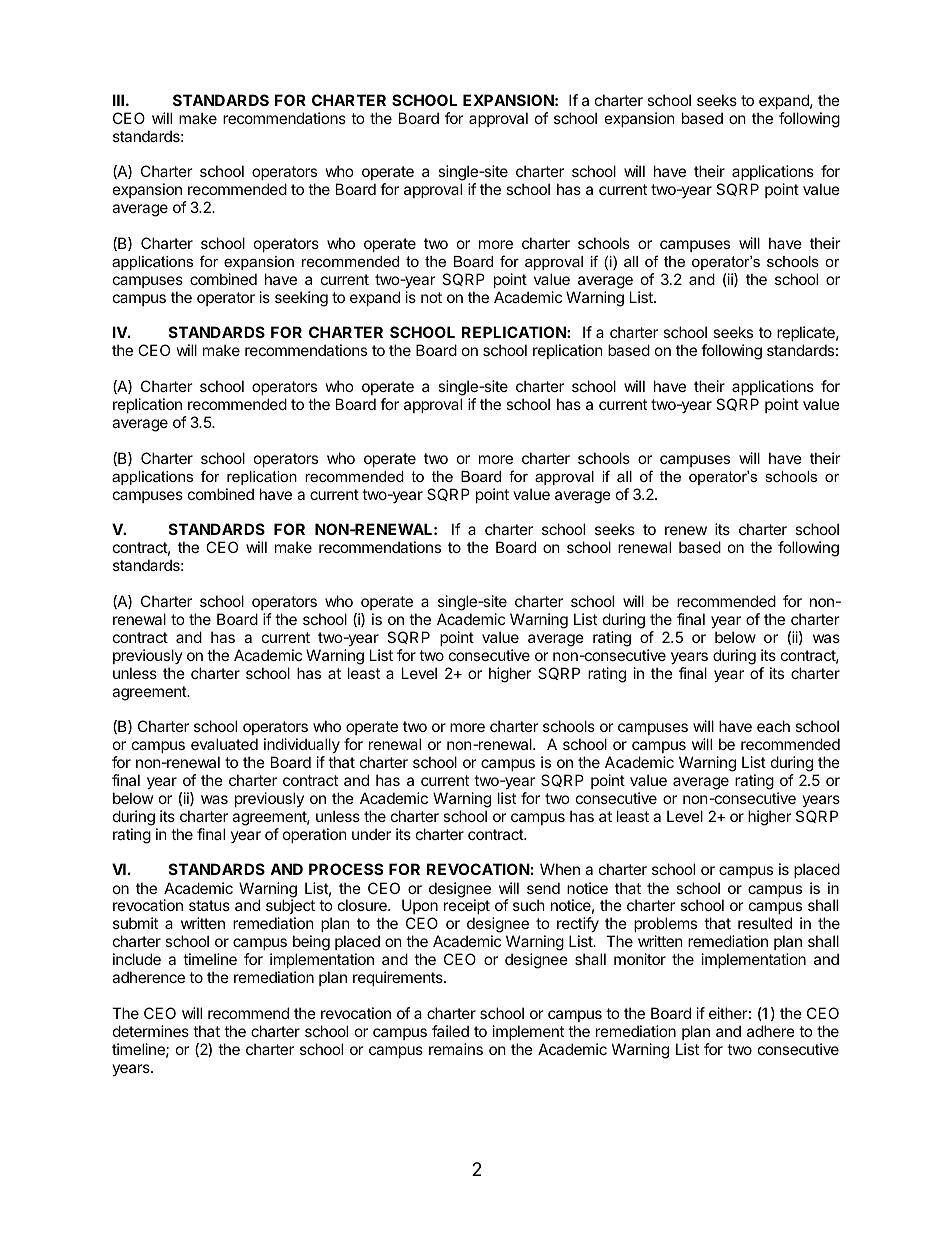 Image resolution: width=952 pixels, height=1233 pixels. Describe the element at coordinates (640, 959) in the screenshot. I see `monitor` at that location.
